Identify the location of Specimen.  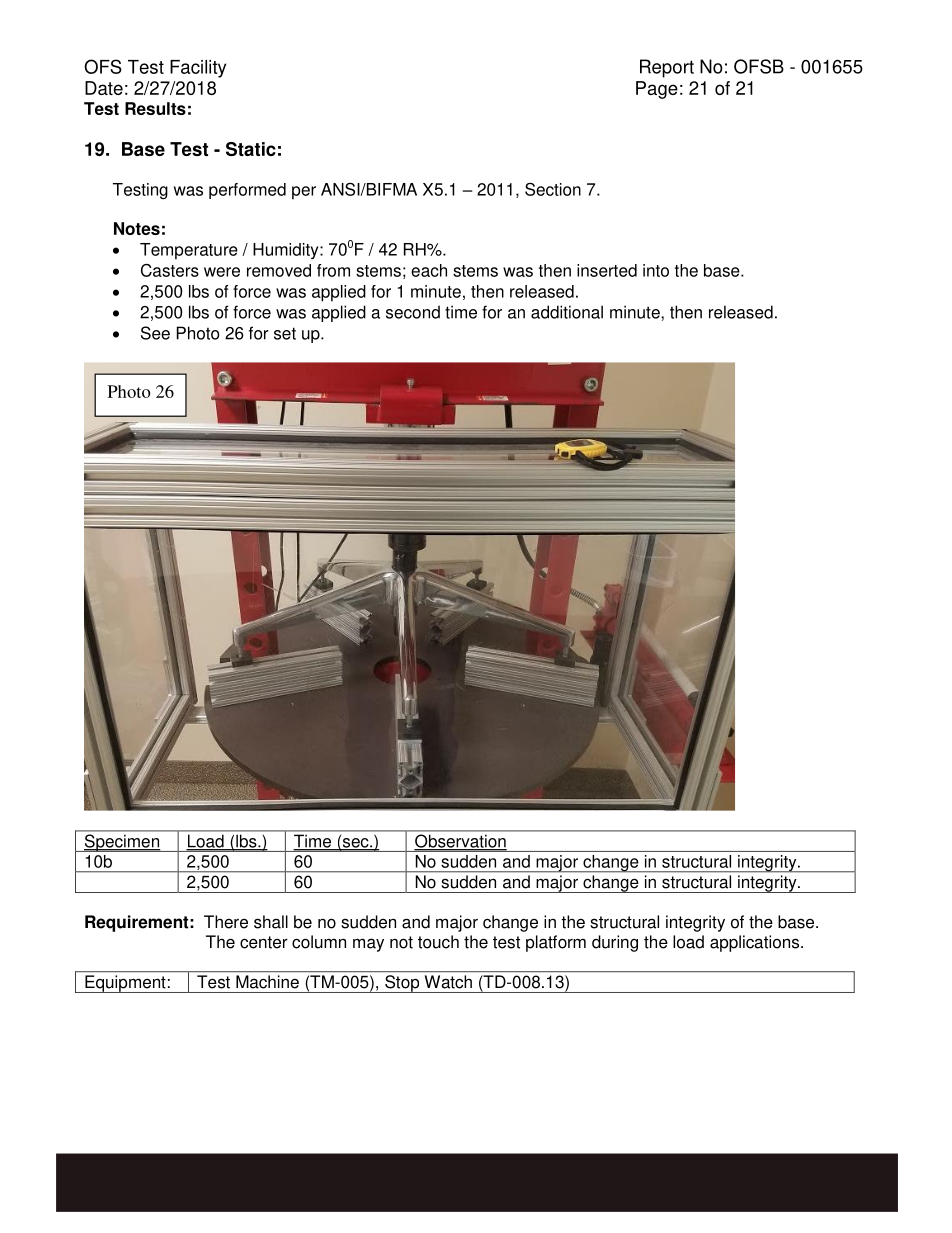
(121, 843).
